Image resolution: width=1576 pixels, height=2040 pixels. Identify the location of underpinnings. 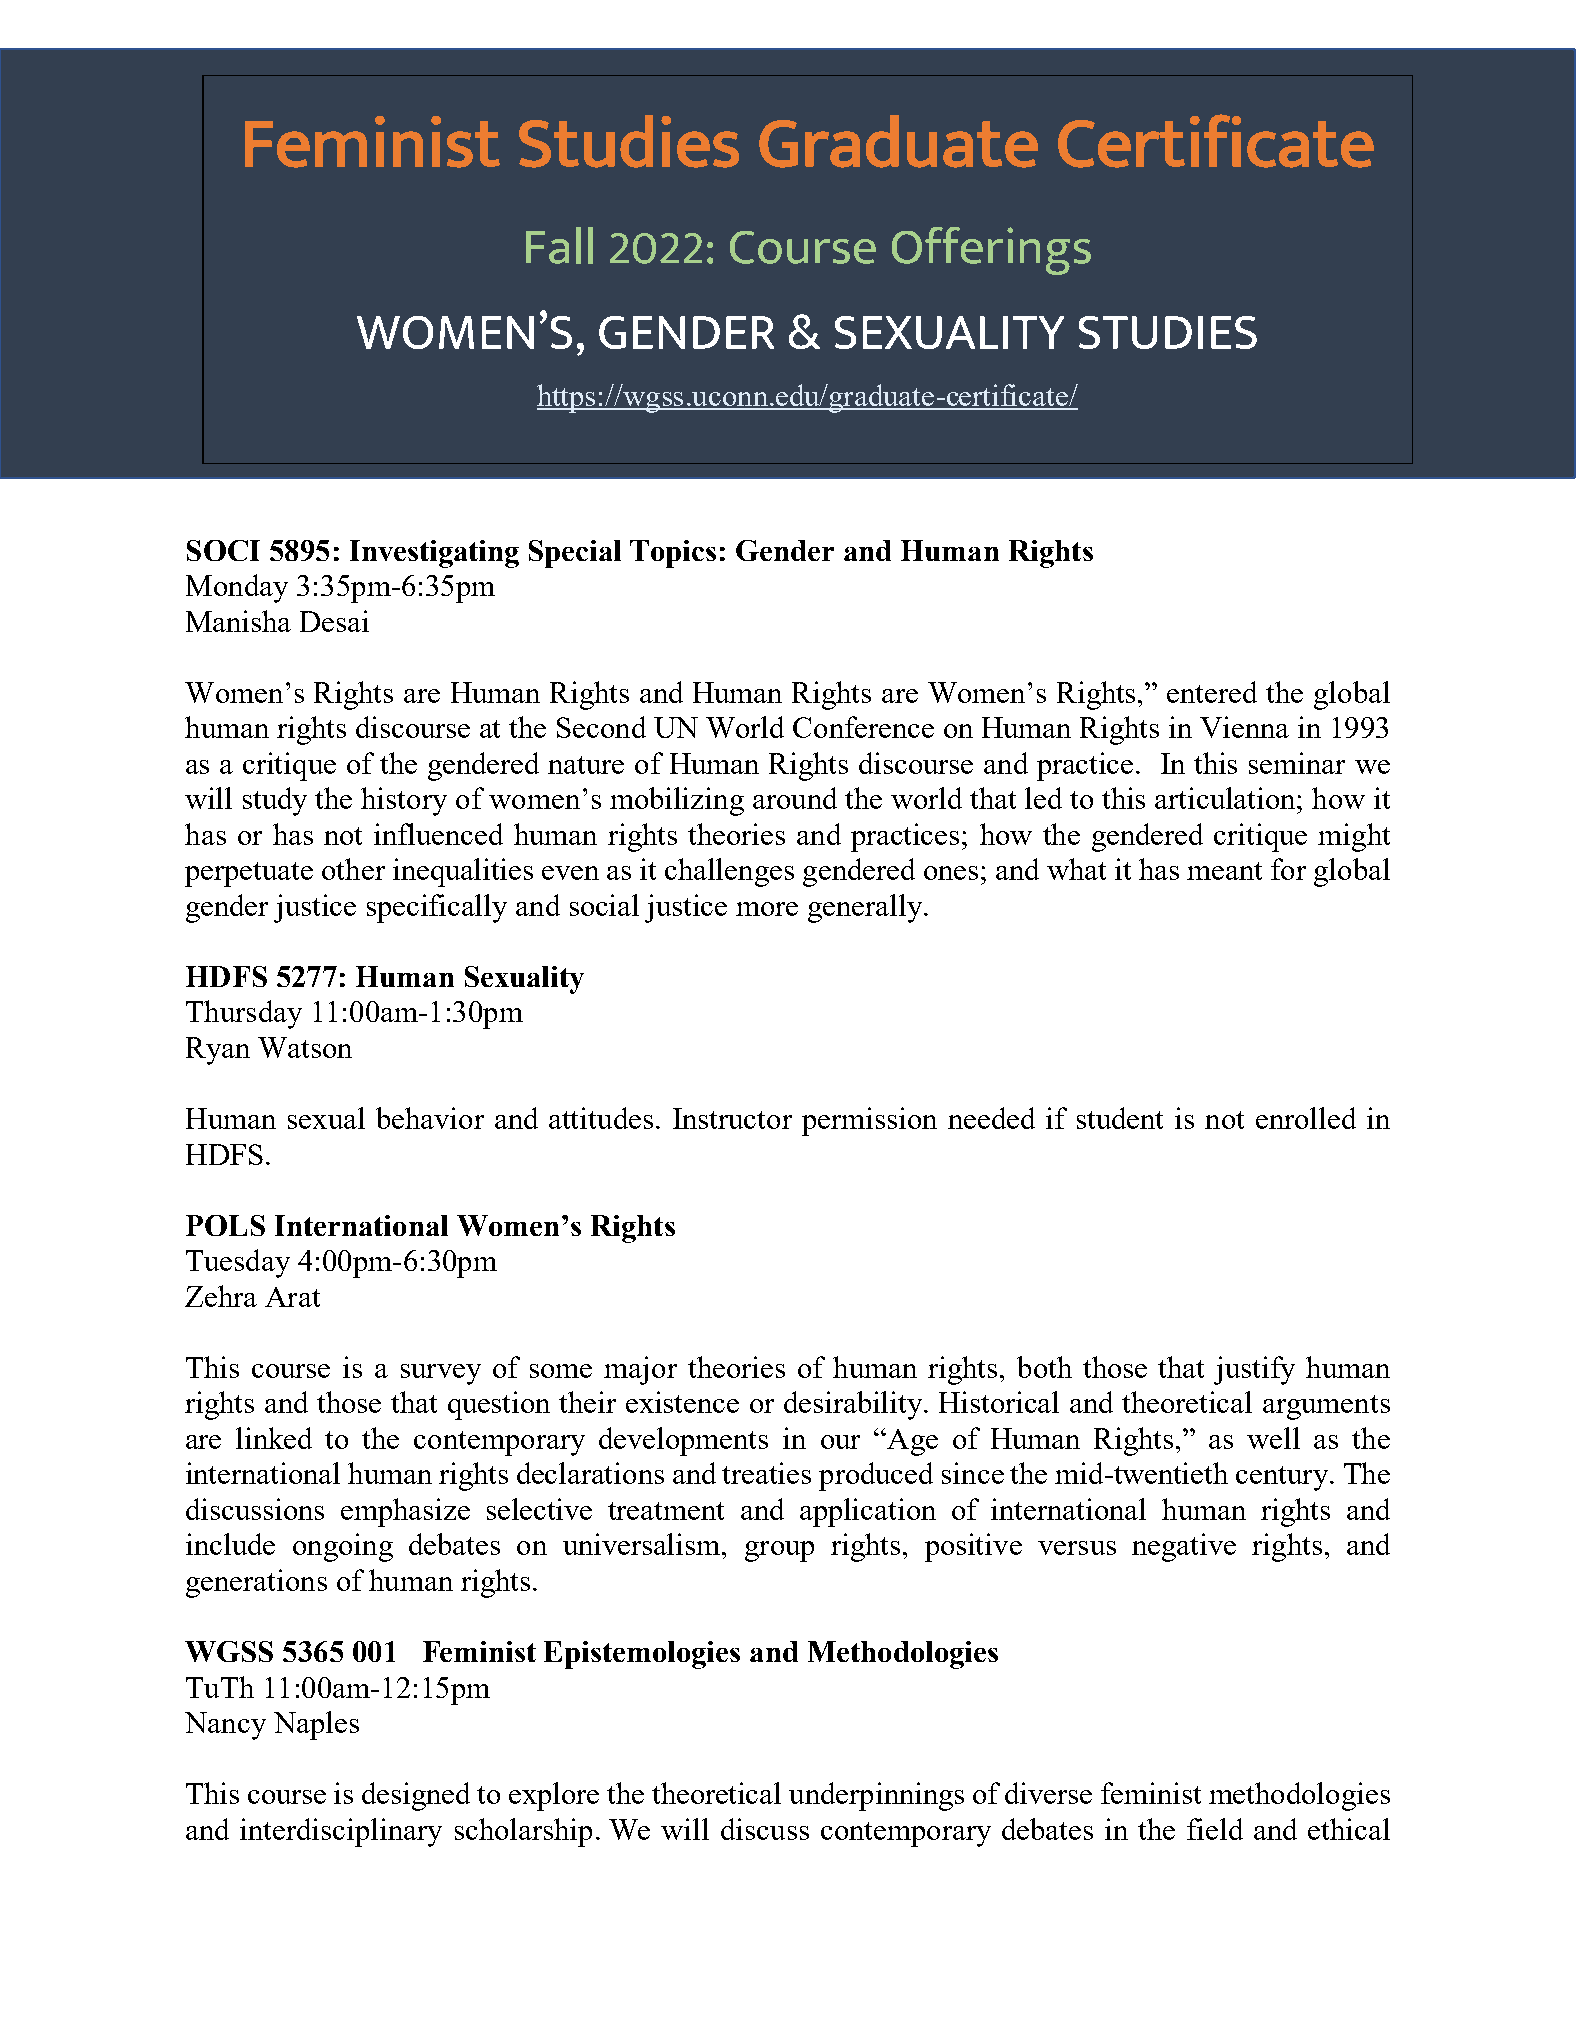
(876, 1796).
